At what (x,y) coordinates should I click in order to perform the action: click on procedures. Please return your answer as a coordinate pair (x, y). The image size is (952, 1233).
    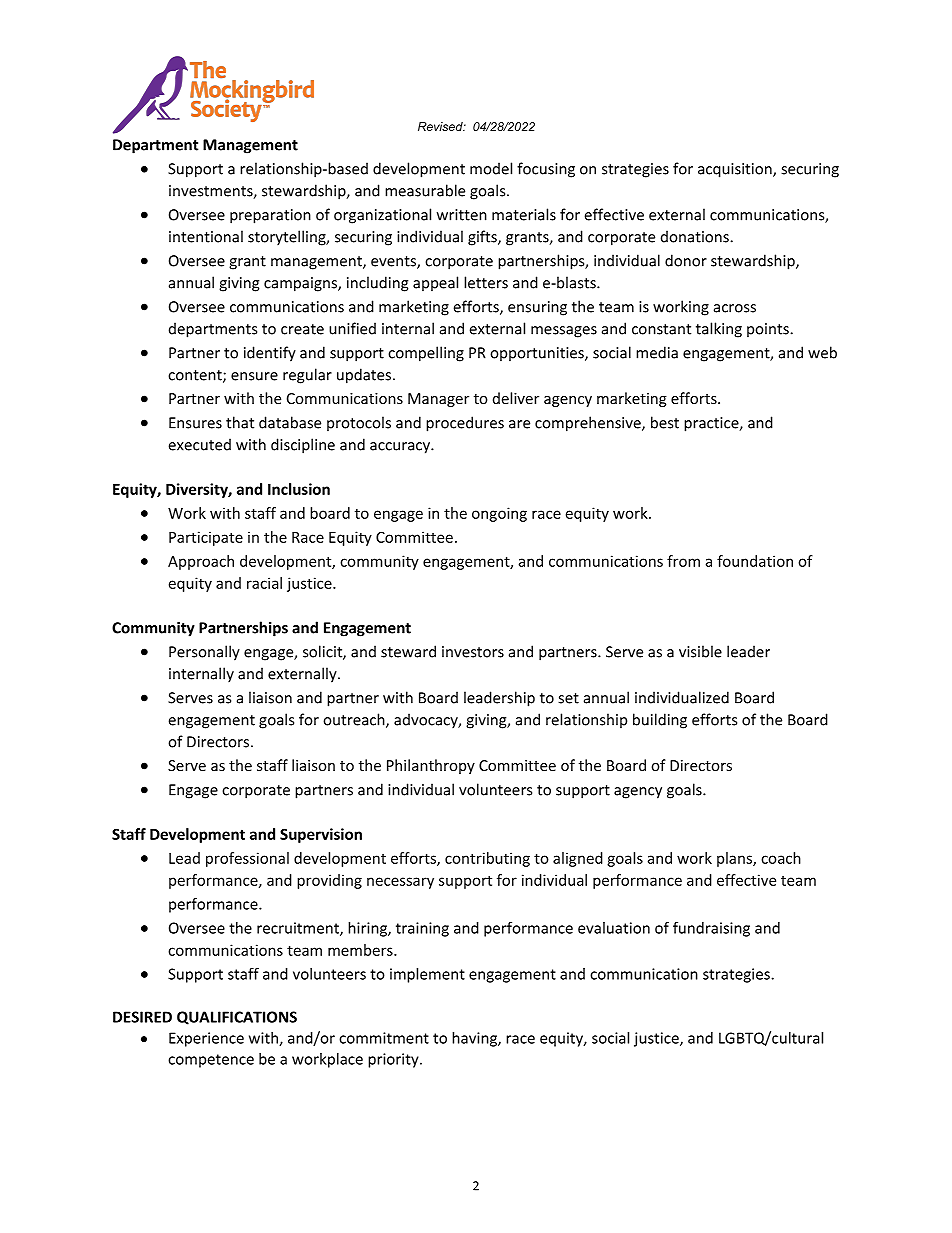
    Looking at the image, I should click on (465, 424).
